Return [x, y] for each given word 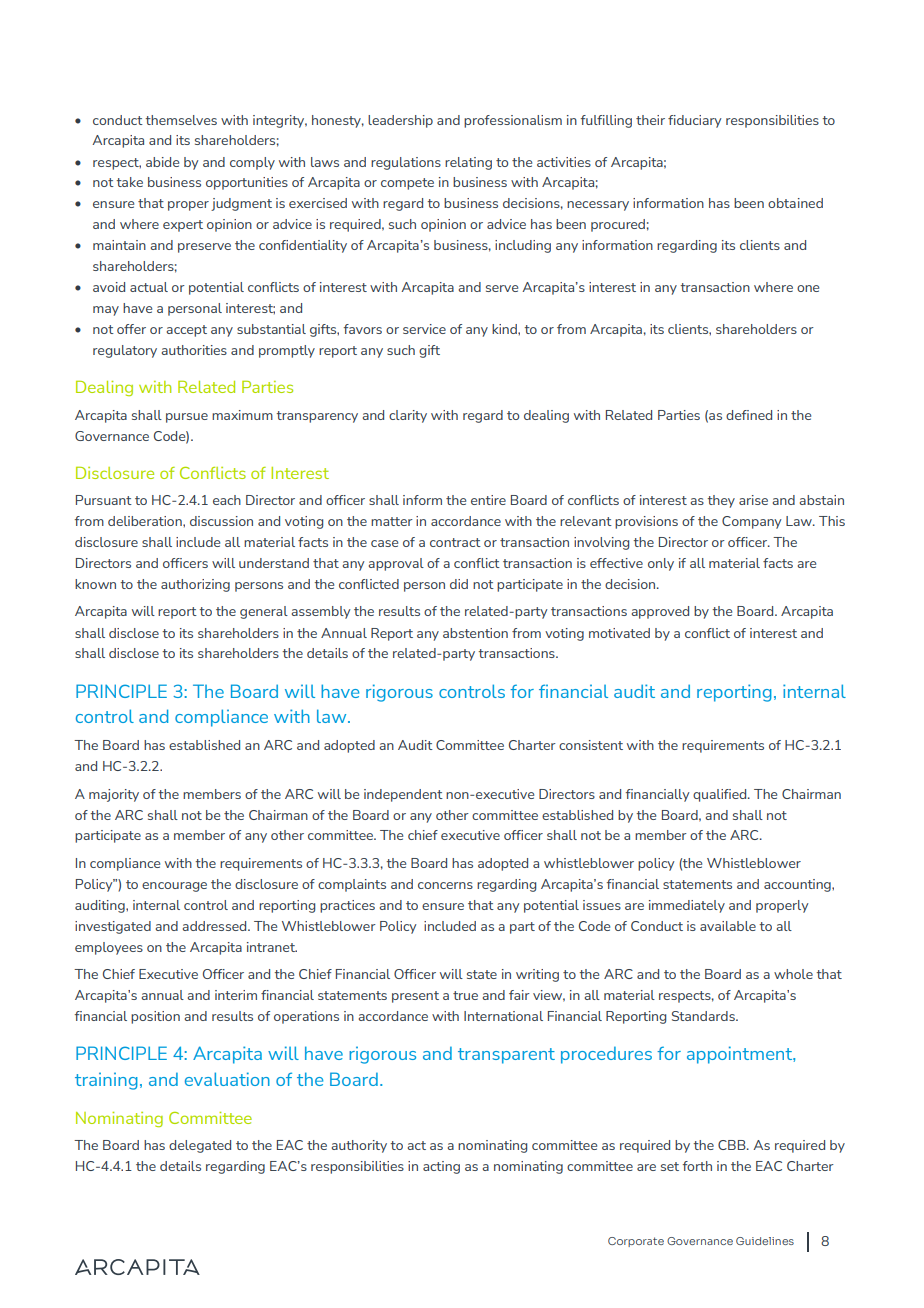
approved [660, 612]
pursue [187, 418]
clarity [408, 416]
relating [468, 163]
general [264, 612]
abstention [475, 633]
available [728, 926]
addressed [216, 926]
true [465, 995]
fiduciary [694, 121]
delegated [200, 1146]
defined [749, 415]
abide [162, 162]
